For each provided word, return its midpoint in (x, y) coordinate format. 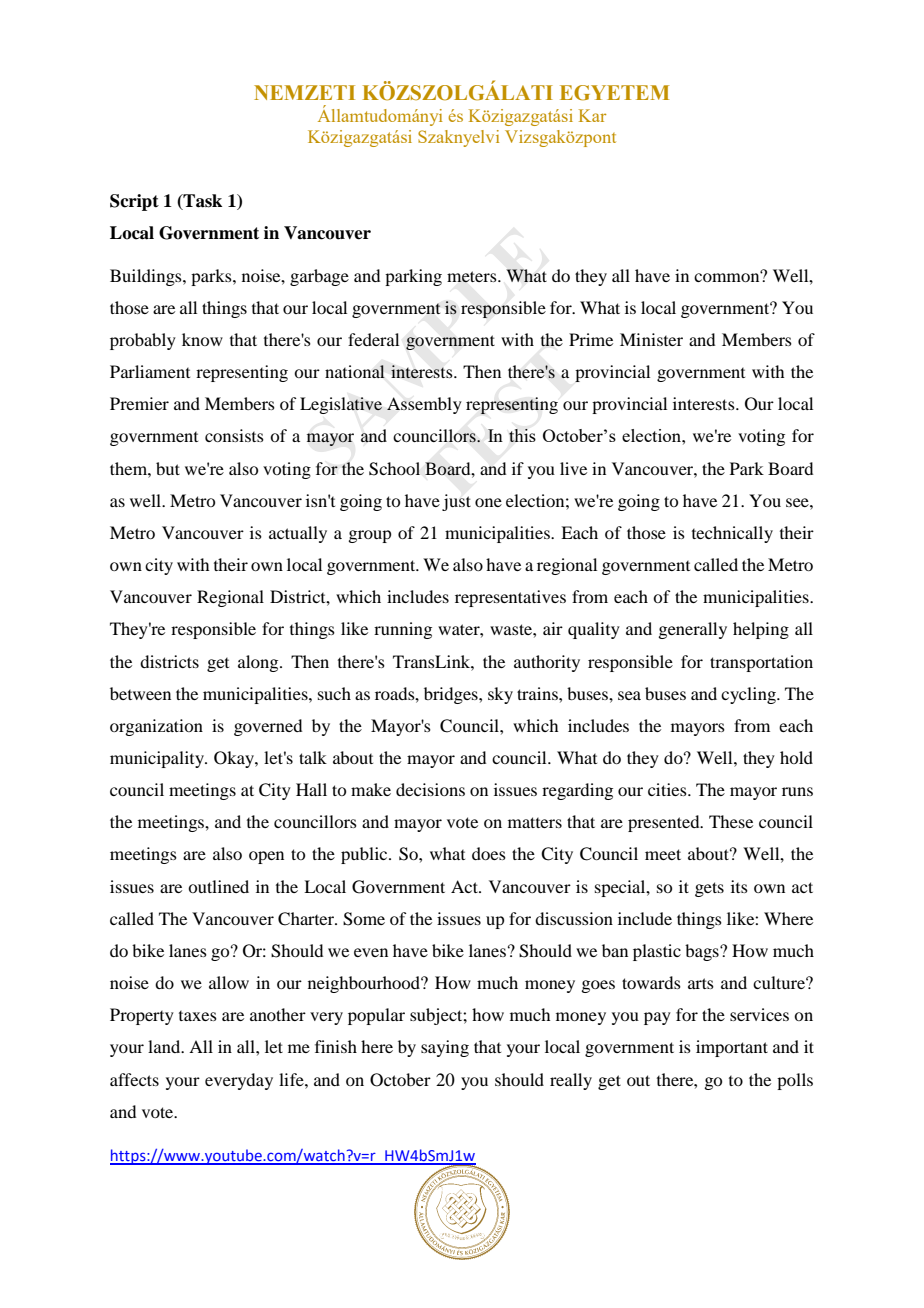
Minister (651, 339)
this (522, 435)
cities (668, 789)
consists (234, 435)
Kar (592, 115)
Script (134, 202)
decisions (430, 789)
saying (445, 1048)
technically (732, 534)
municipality (158, 759)
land (165, 1046)
